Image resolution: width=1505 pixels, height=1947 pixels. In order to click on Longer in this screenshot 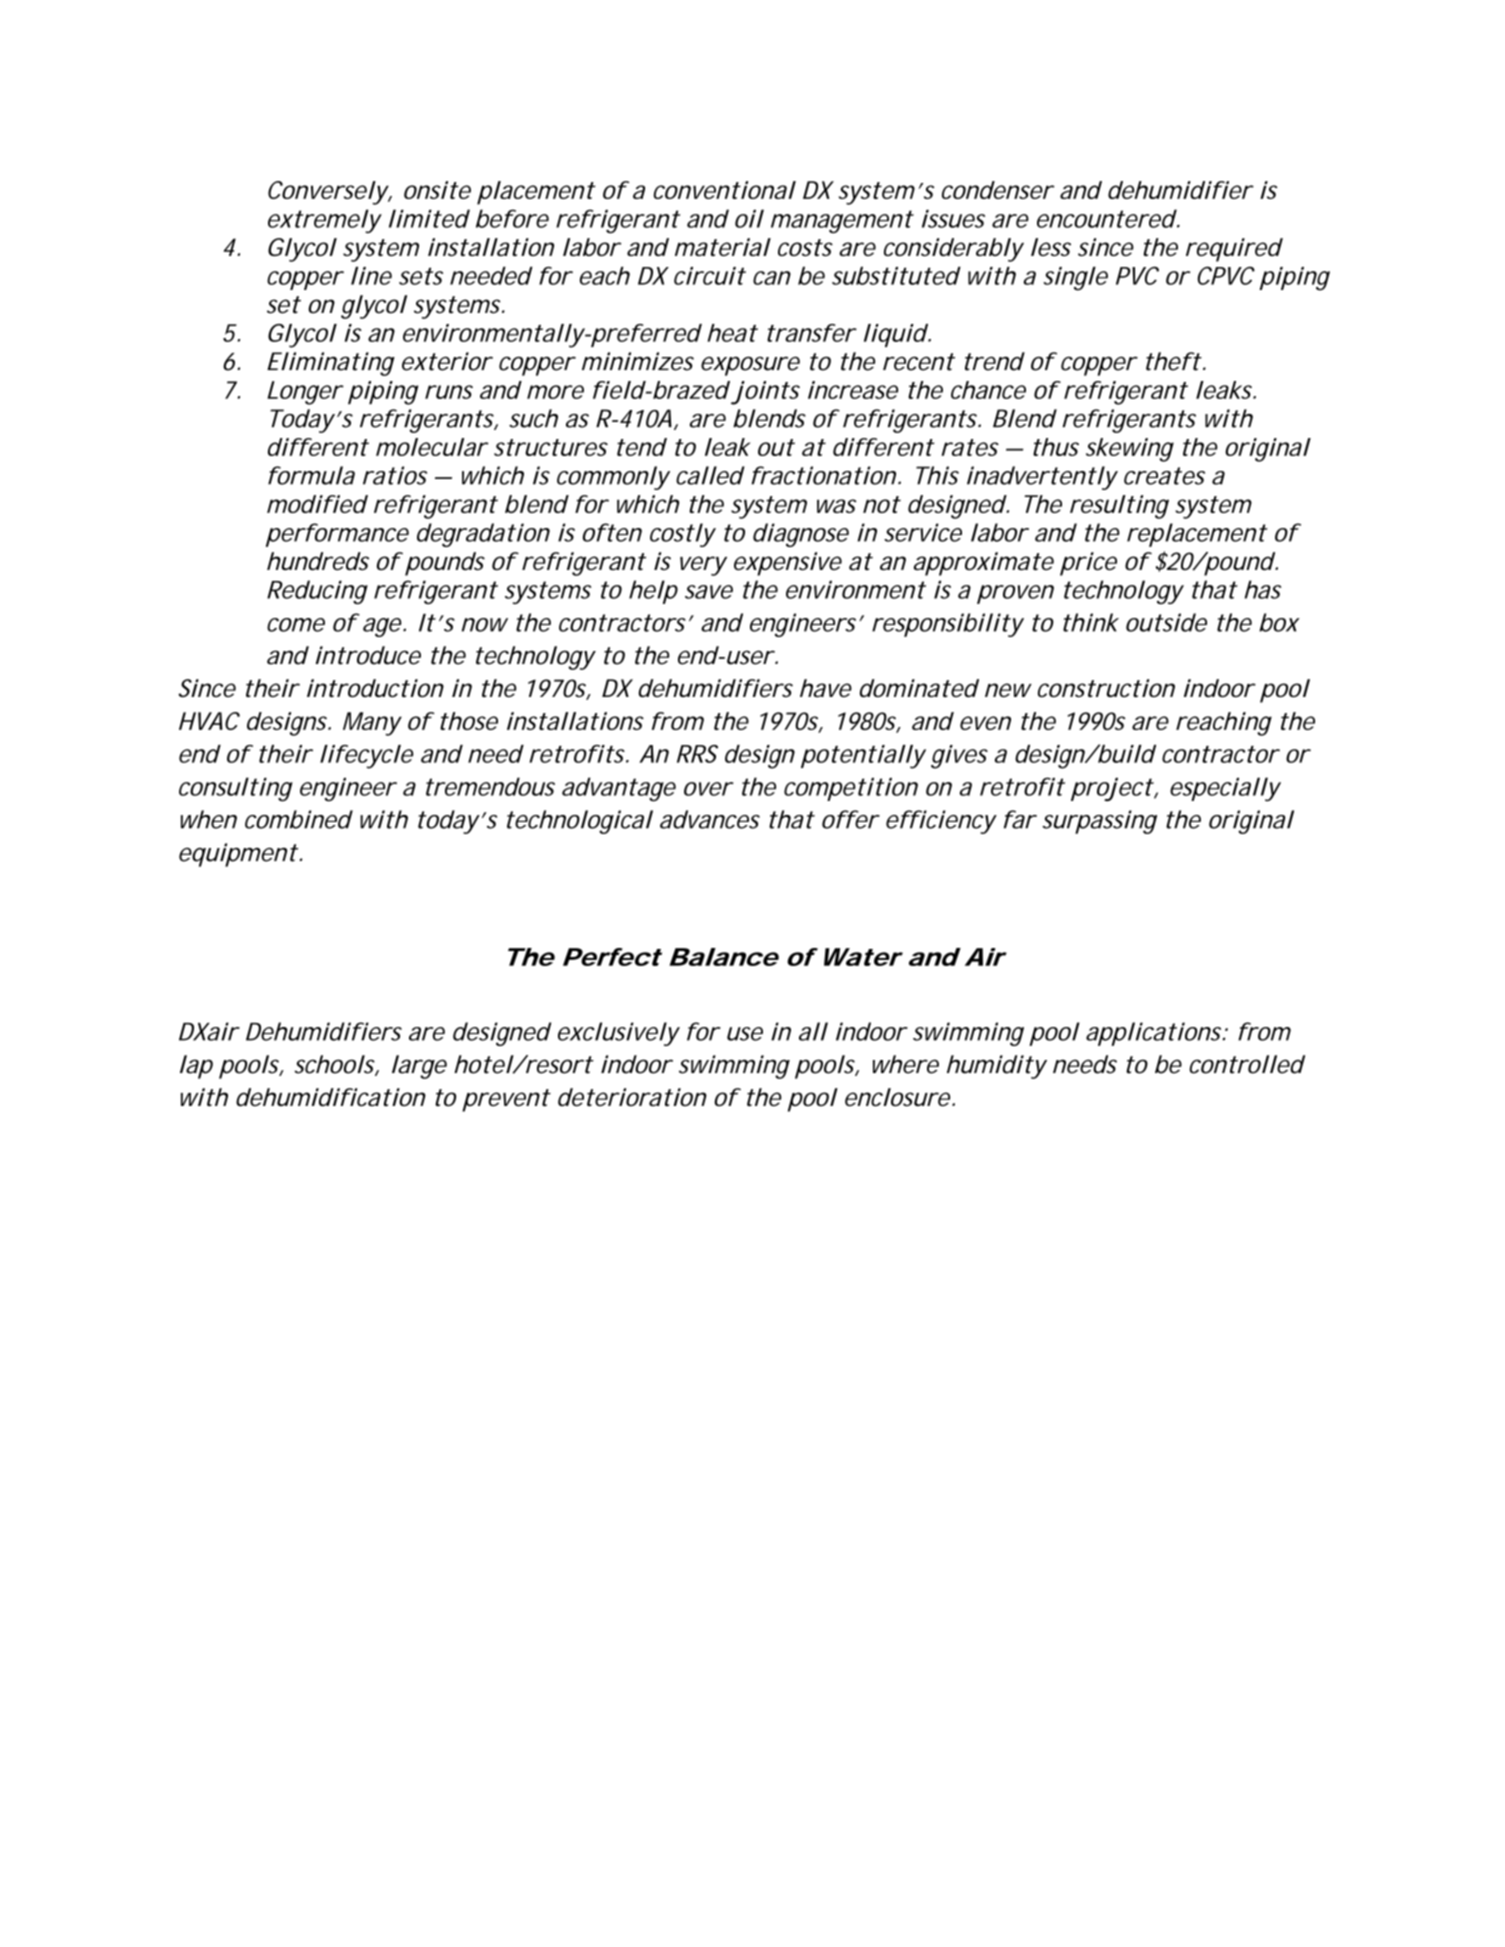, I will do `click(305, 393)`.
